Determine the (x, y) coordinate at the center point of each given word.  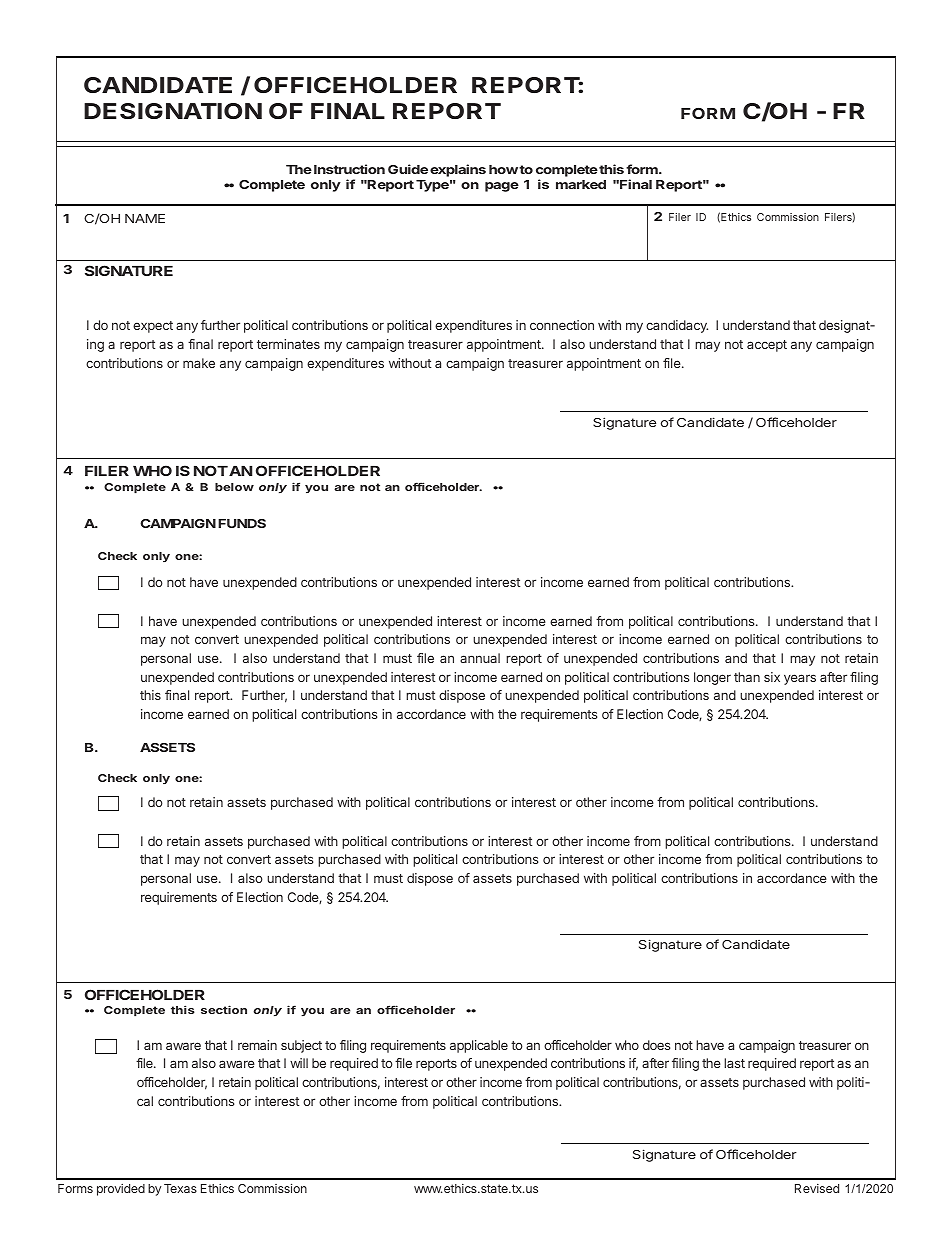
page (502, 187)
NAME (145, 218)
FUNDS (242, 523)
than (747, 677)
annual (480, 658)
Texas (180, 1188)
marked (581, 184)
